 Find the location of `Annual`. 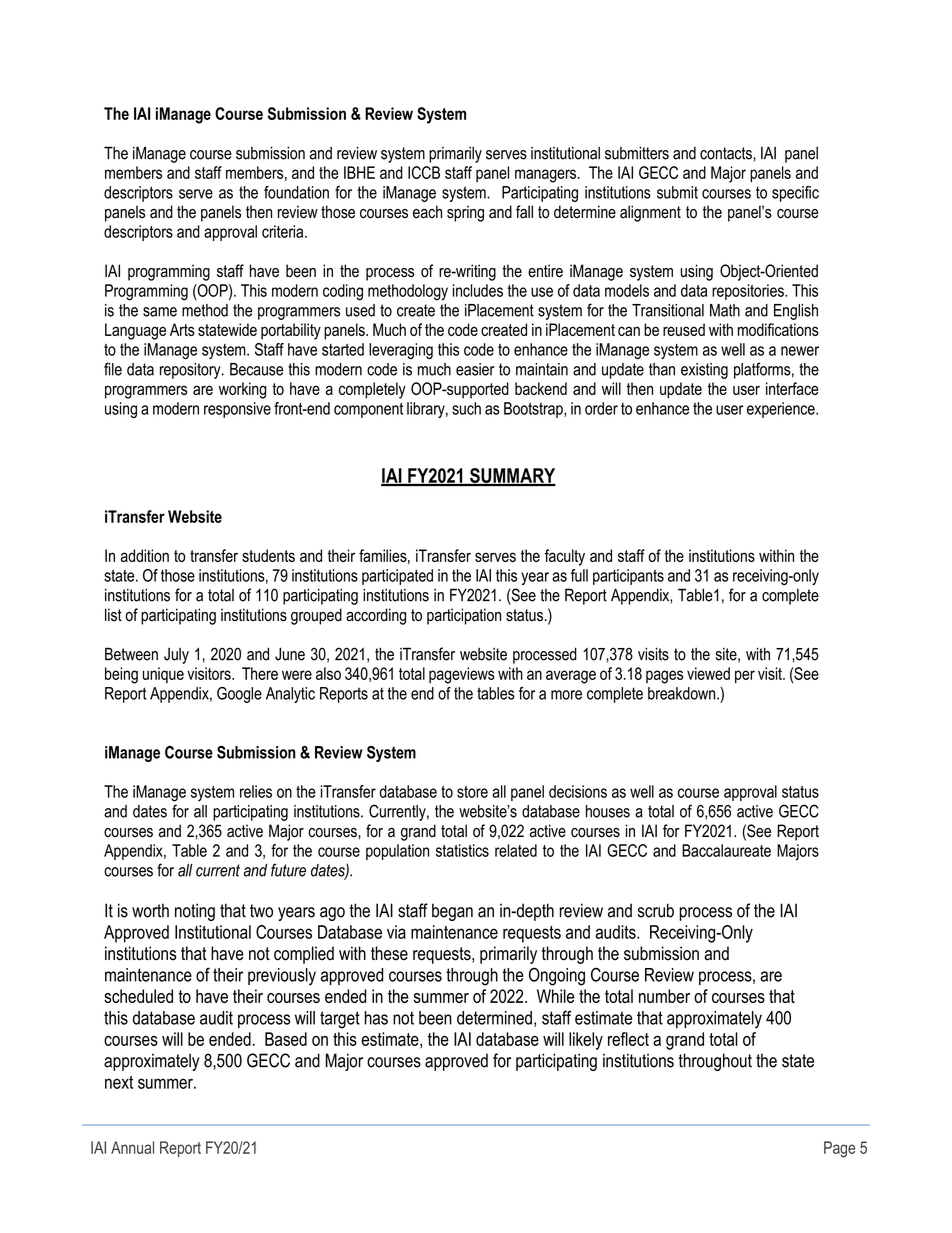

Annual is located at coordinates (132, 1147).
